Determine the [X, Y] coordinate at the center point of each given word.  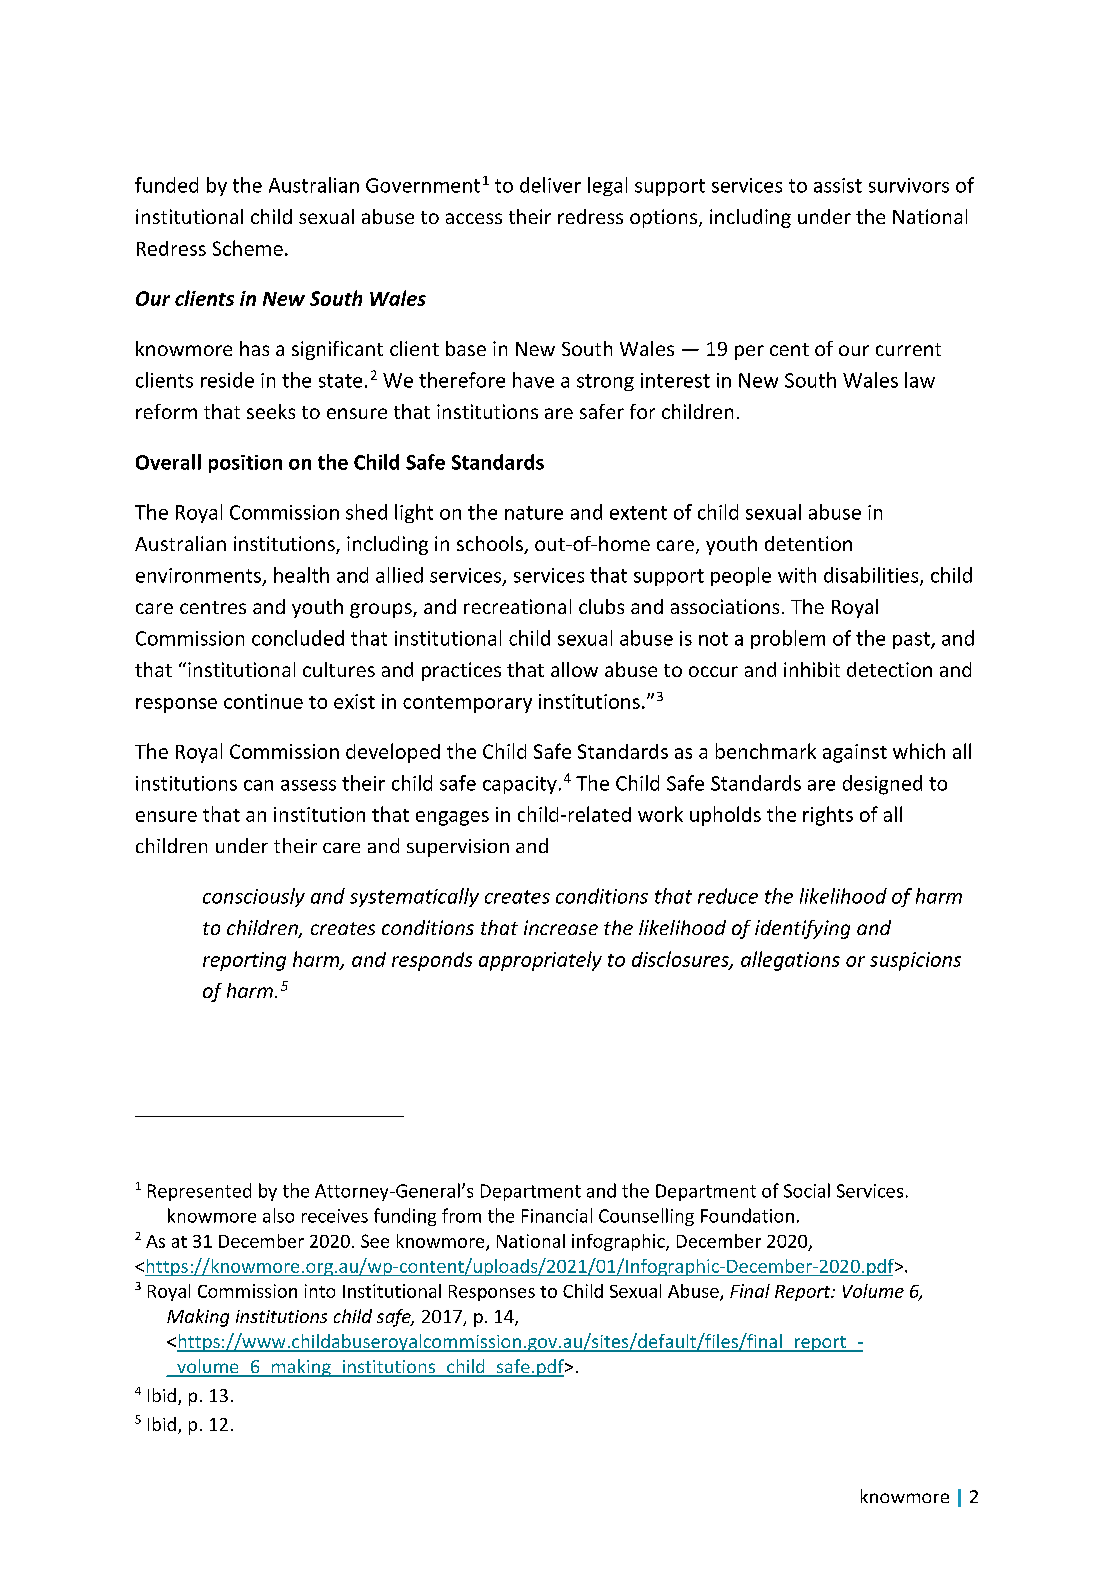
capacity [520, 785]
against [855, 753]
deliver [550, 185]
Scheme [248, 248]
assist [838, 185]
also [278, 1215]
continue [263, 701]
